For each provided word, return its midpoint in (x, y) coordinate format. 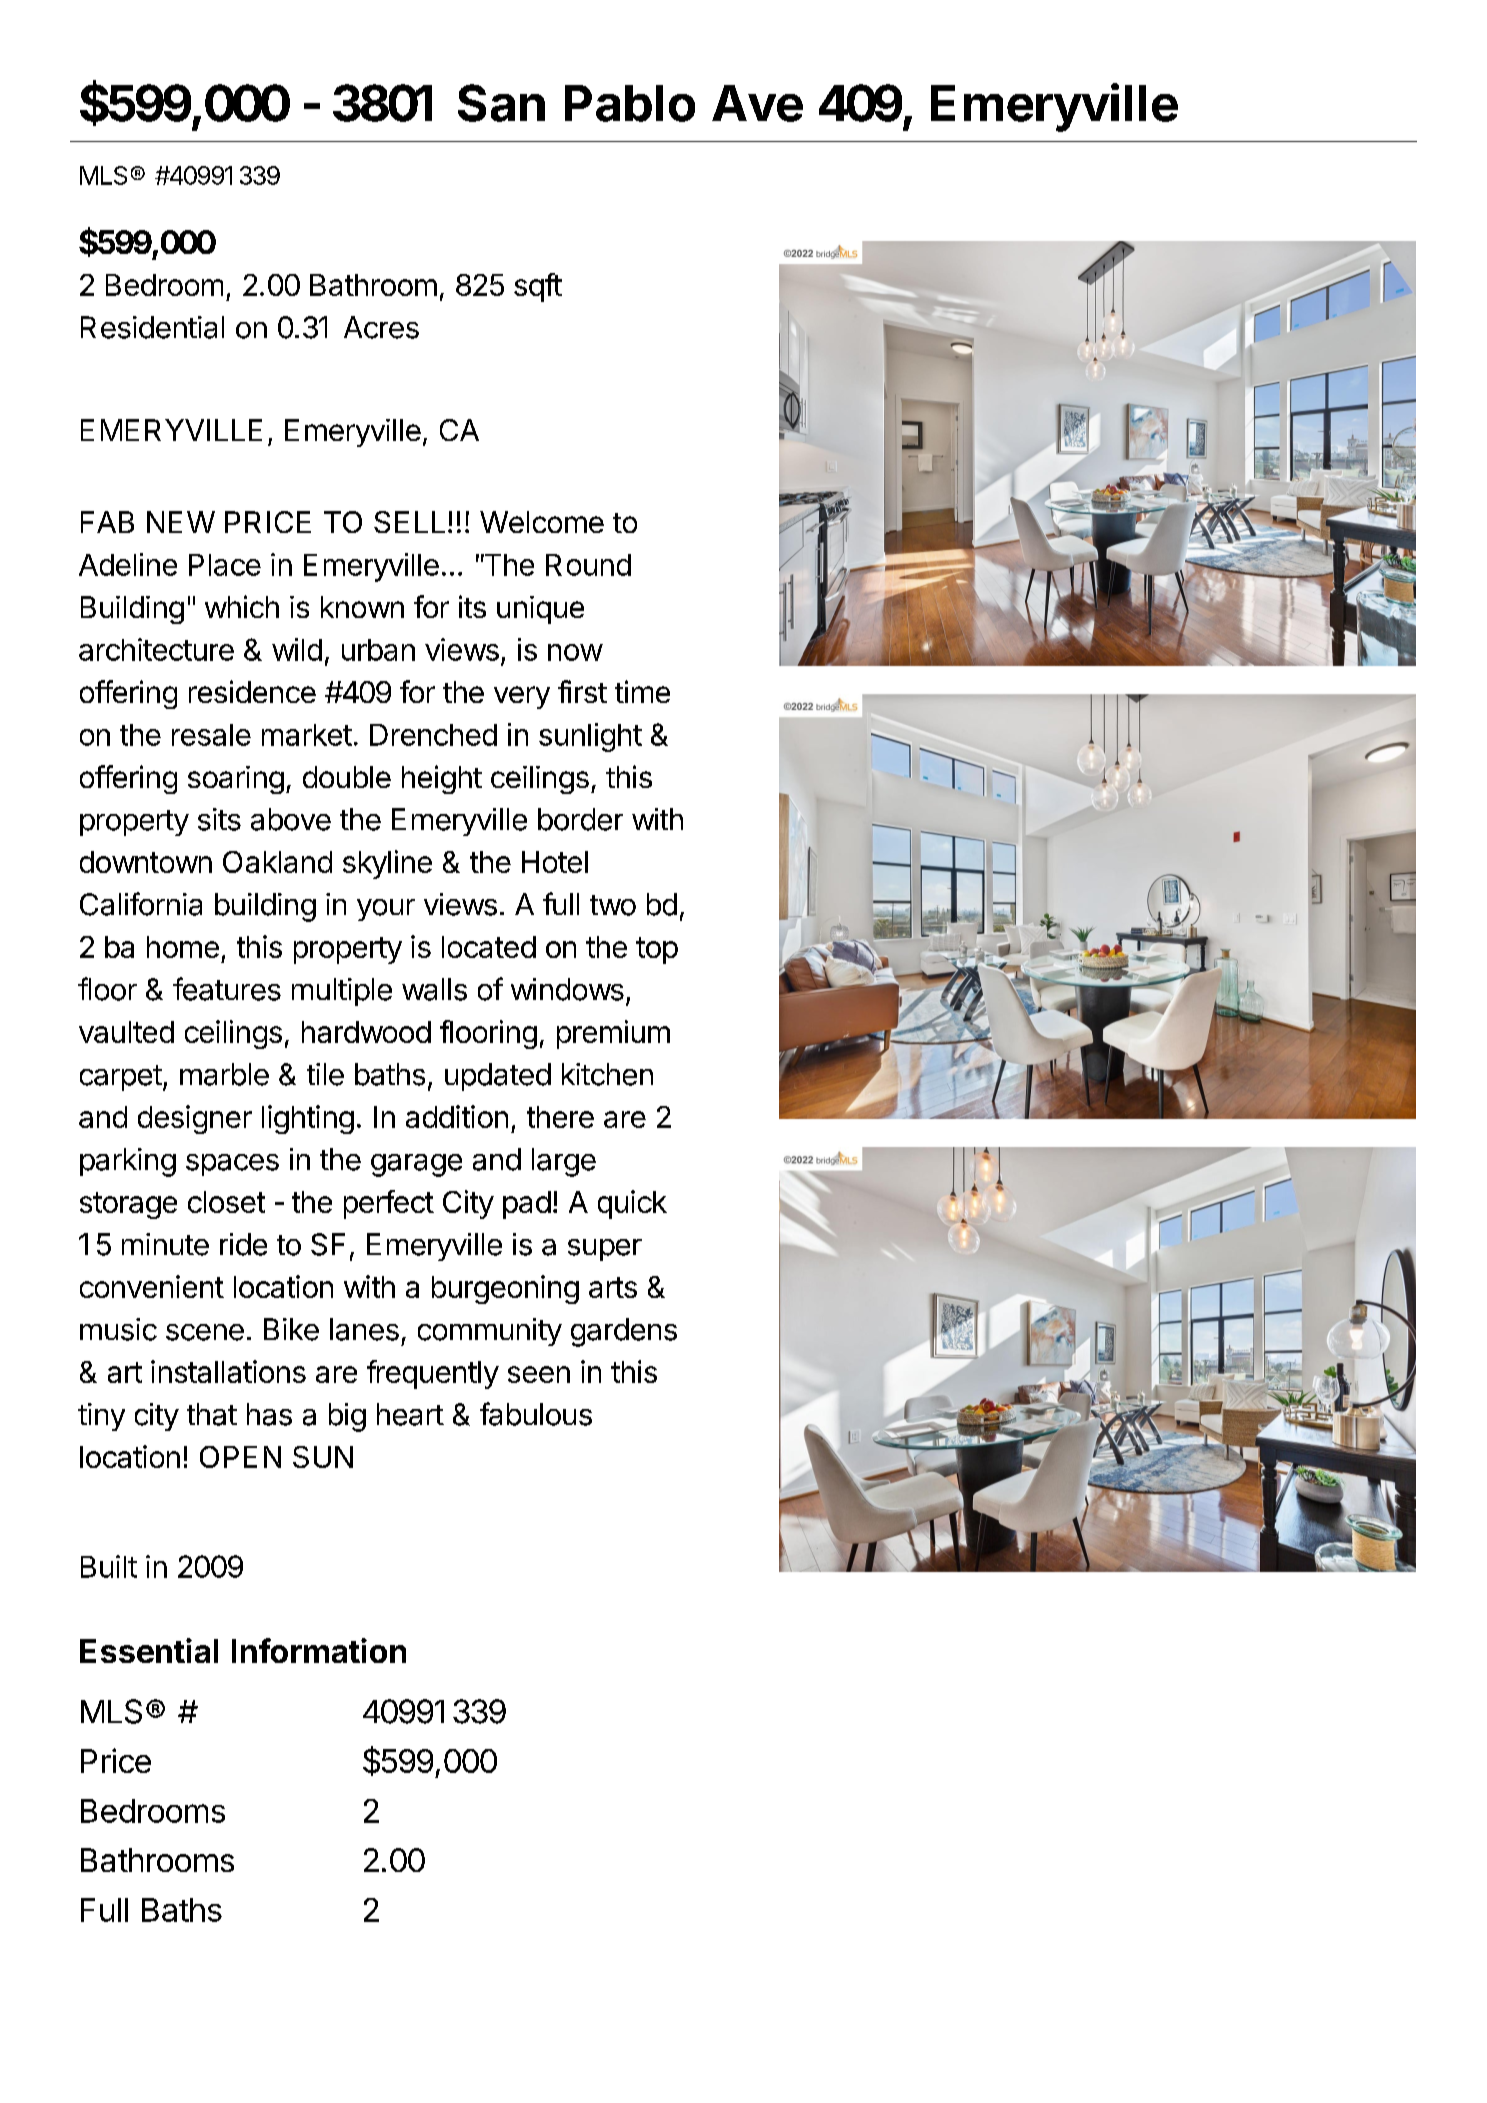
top (657, 950)
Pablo (630, 103)
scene (205, 1332)
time (642, 691)
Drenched (433, 735)
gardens (624, 1332)
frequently (433, 1374)
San (501, 103)
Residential (152, 327)
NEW (181, 522)
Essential (149, 1650)
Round (588, 565)
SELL (409, 522)
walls (434, 989)
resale (211, 735)
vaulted (126, 1032)
